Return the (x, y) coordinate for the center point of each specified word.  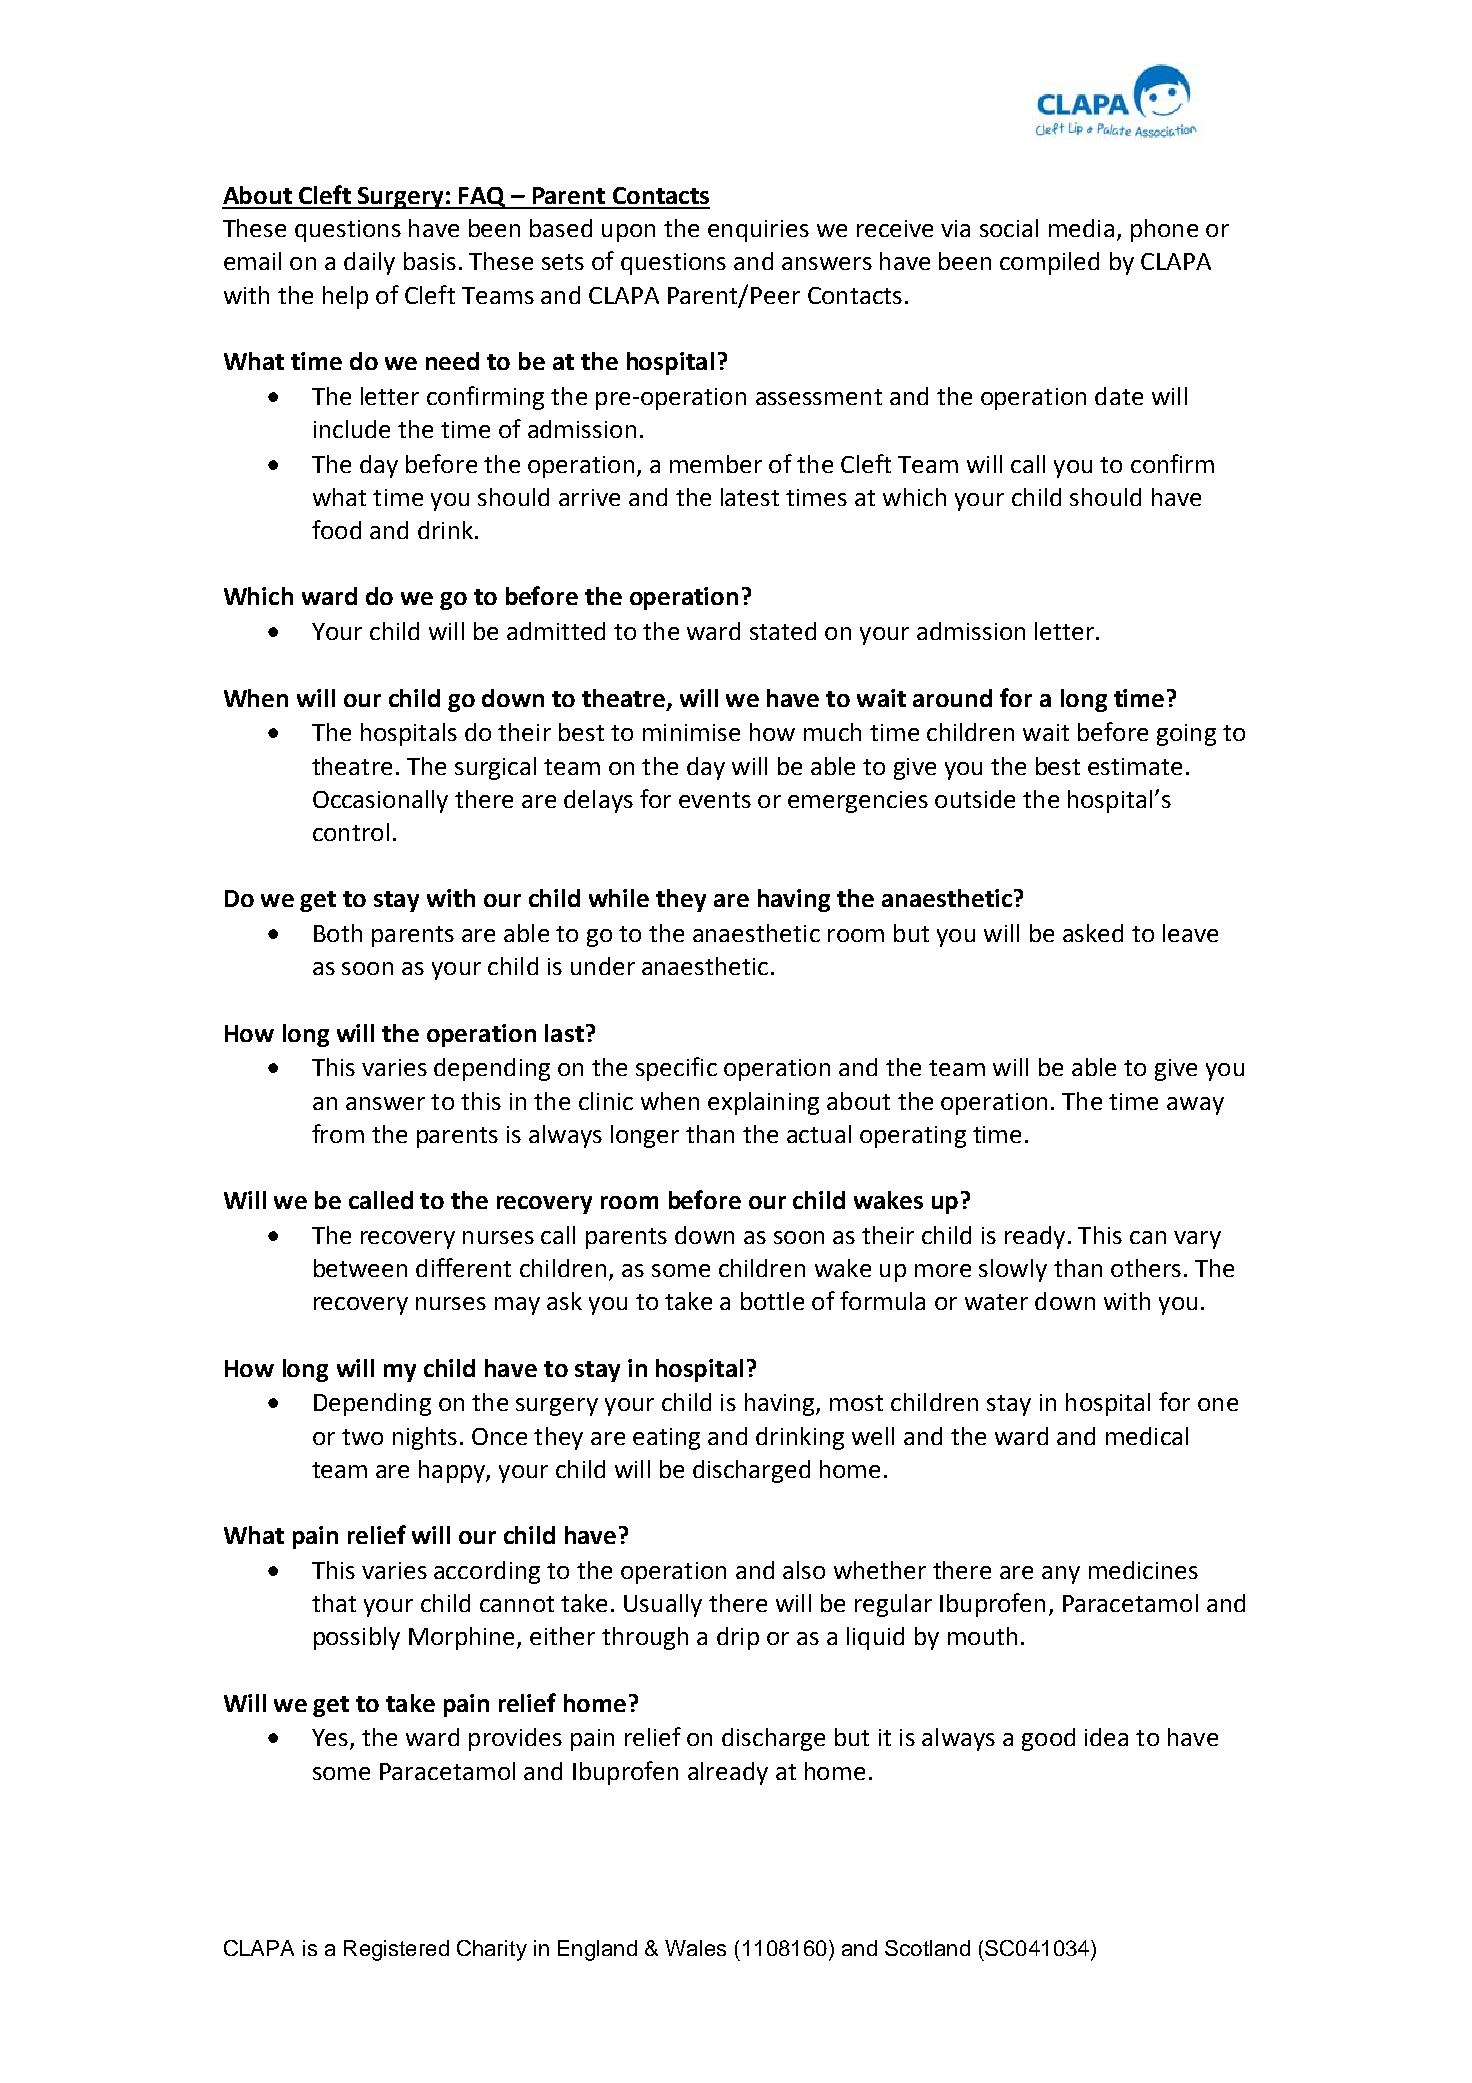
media (1081, 228)
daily (369, 263)
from (338, 1133)
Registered (396, 1950)
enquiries (758, 231)
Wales (695, 1948)
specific (676, 1069)
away (1195, 1106)
